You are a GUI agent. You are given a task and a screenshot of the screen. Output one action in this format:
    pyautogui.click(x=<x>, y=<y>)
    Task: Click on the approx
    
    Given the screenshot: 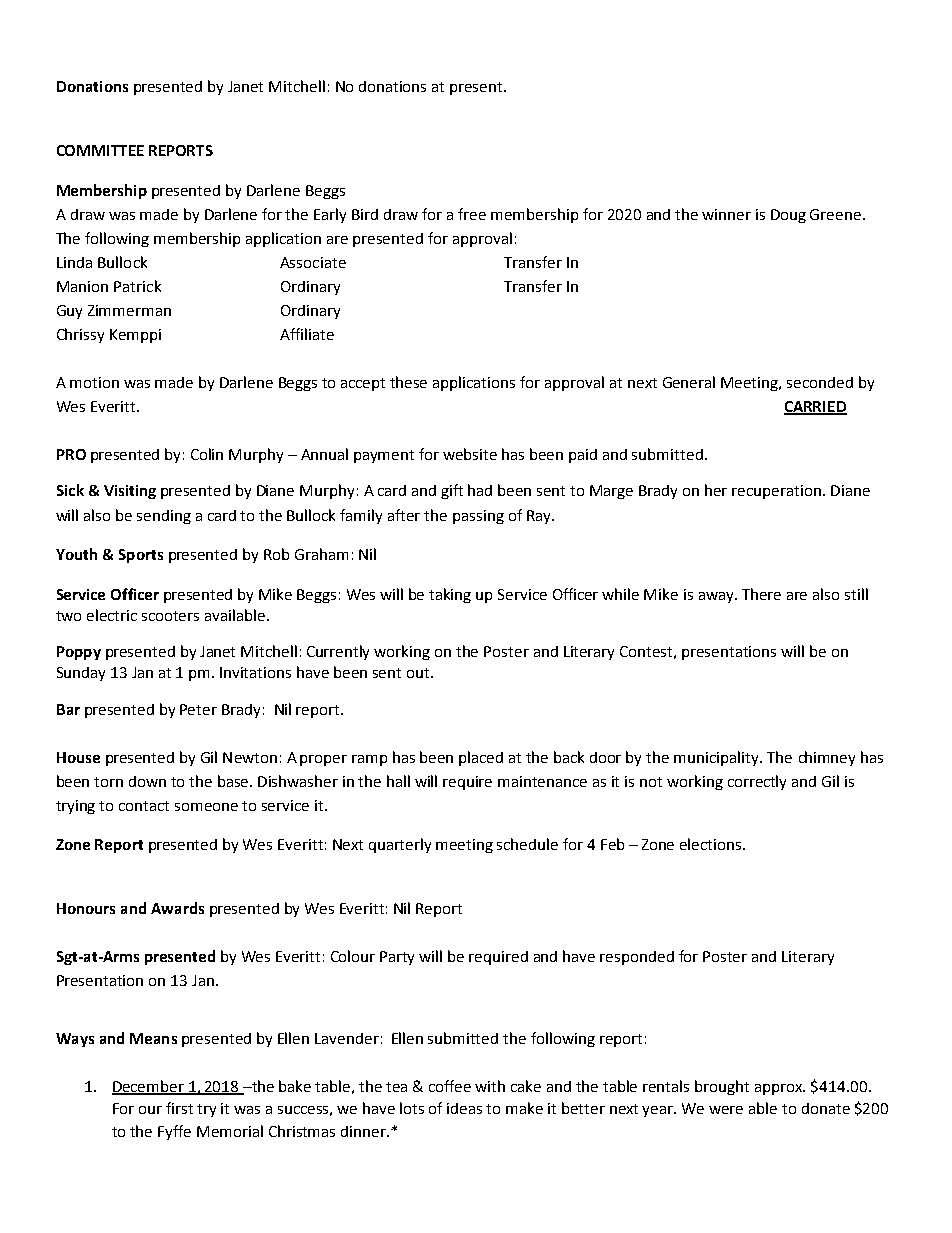 What is the action you would take?
    pyautogui.click(x=780, y=1089)
